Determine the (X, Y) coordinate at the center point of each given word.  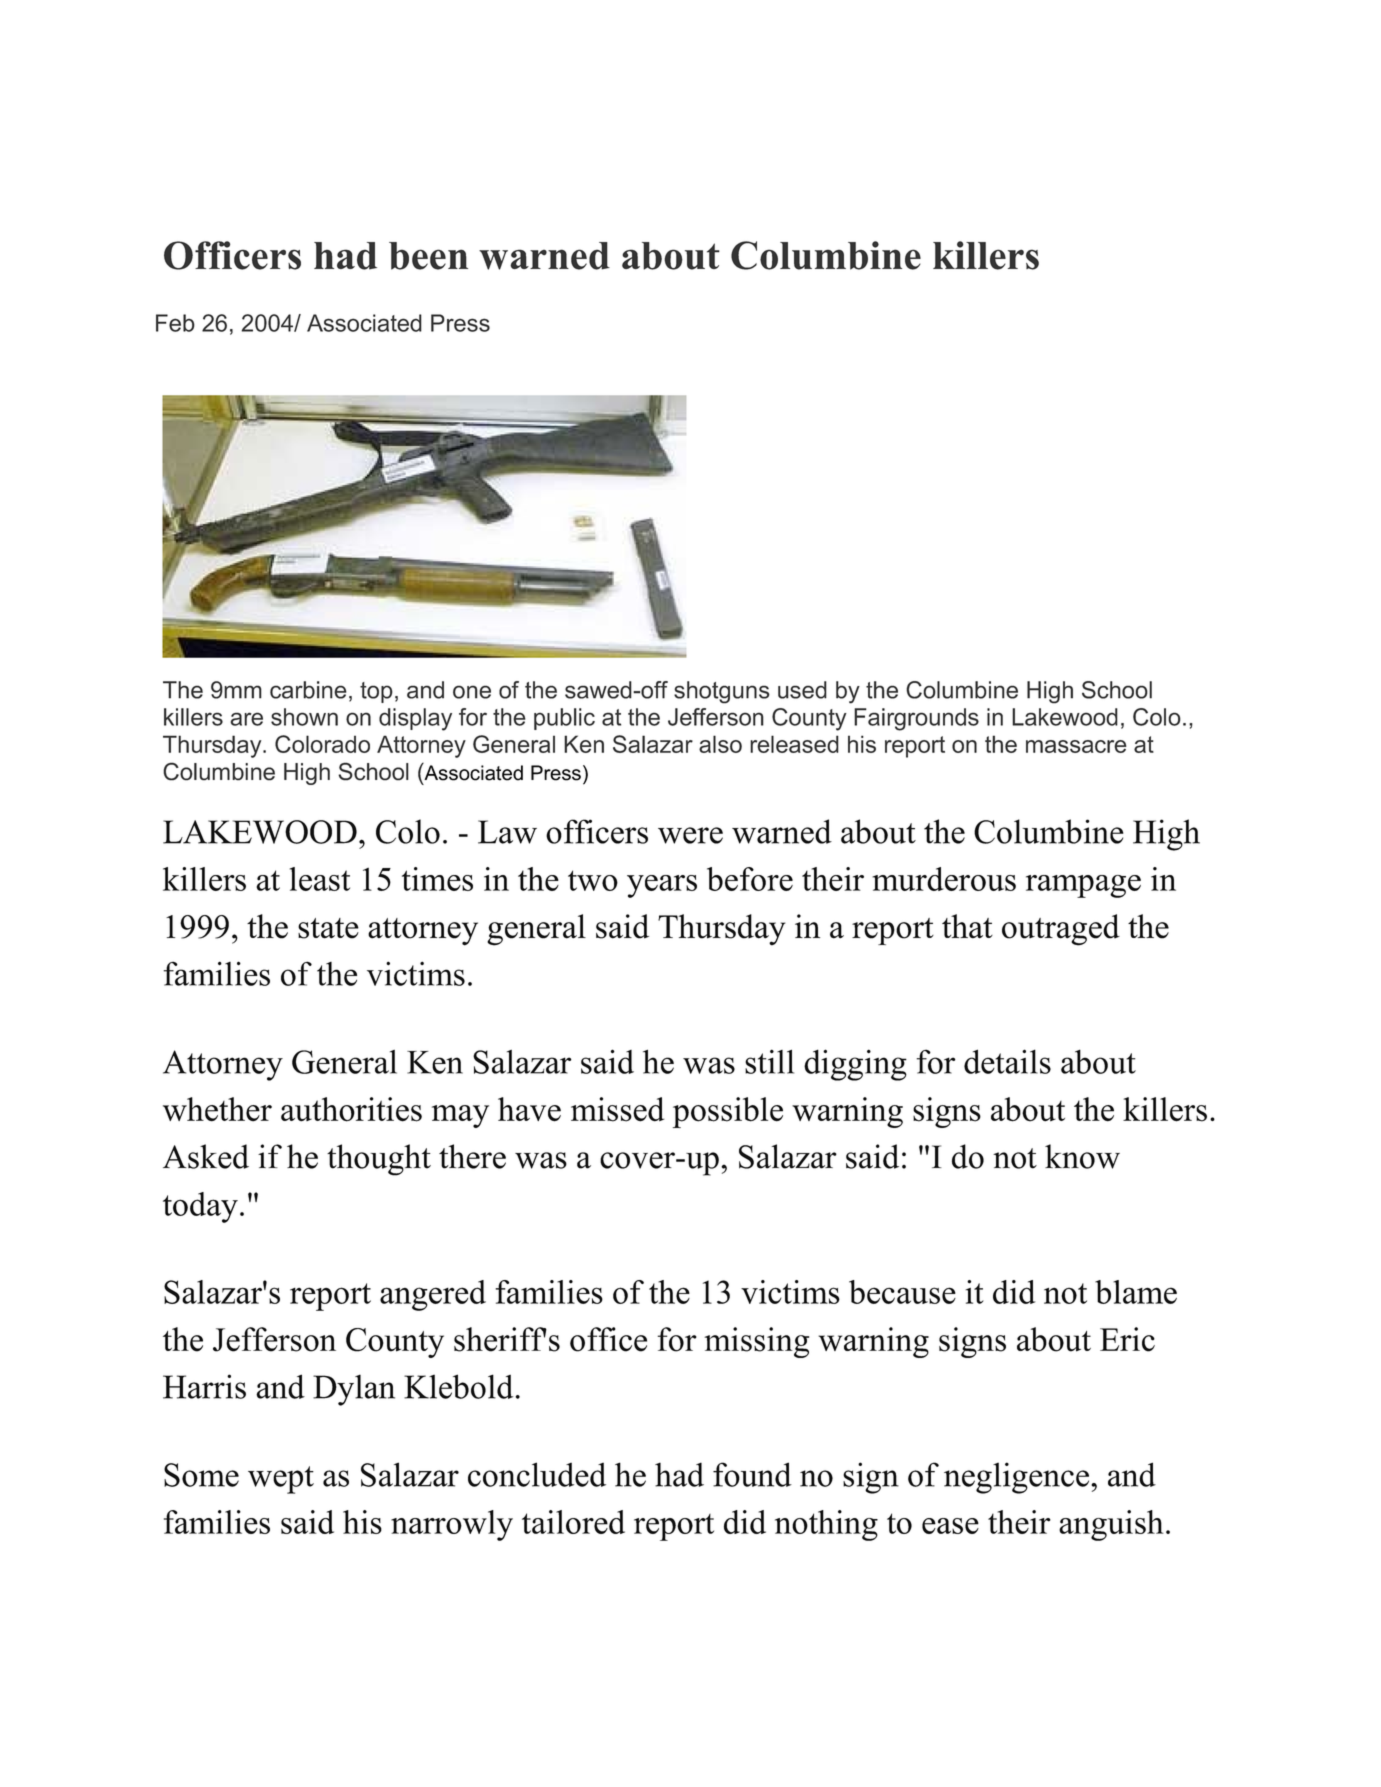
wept (281, 1480)
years (662, 886)
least (320, 879)
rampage (1083, 886)
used (802, 690)
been (428, 256)
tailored (573, 1522)
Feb (175, 323)
